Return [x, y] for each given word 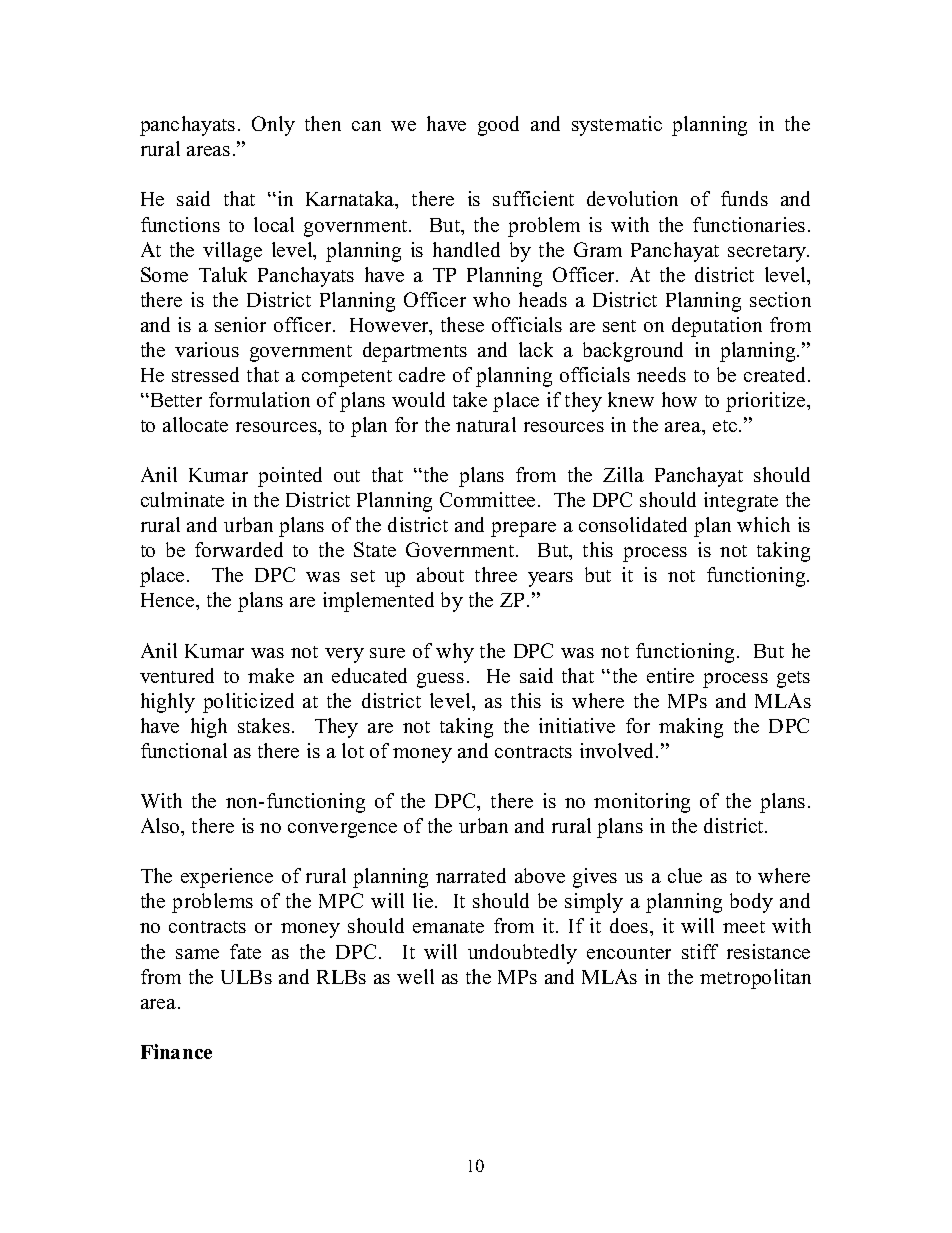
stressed [205, 374]
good [498, 126]
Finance [176, 1051]
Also [161, 825]
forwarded [239, 549]
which [763, 524]
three [496, 574]
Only [273, 126]
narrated [471, 875]
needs [661, 374]
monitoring [642, 803]
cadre [422, 374]
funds [744, 198]
